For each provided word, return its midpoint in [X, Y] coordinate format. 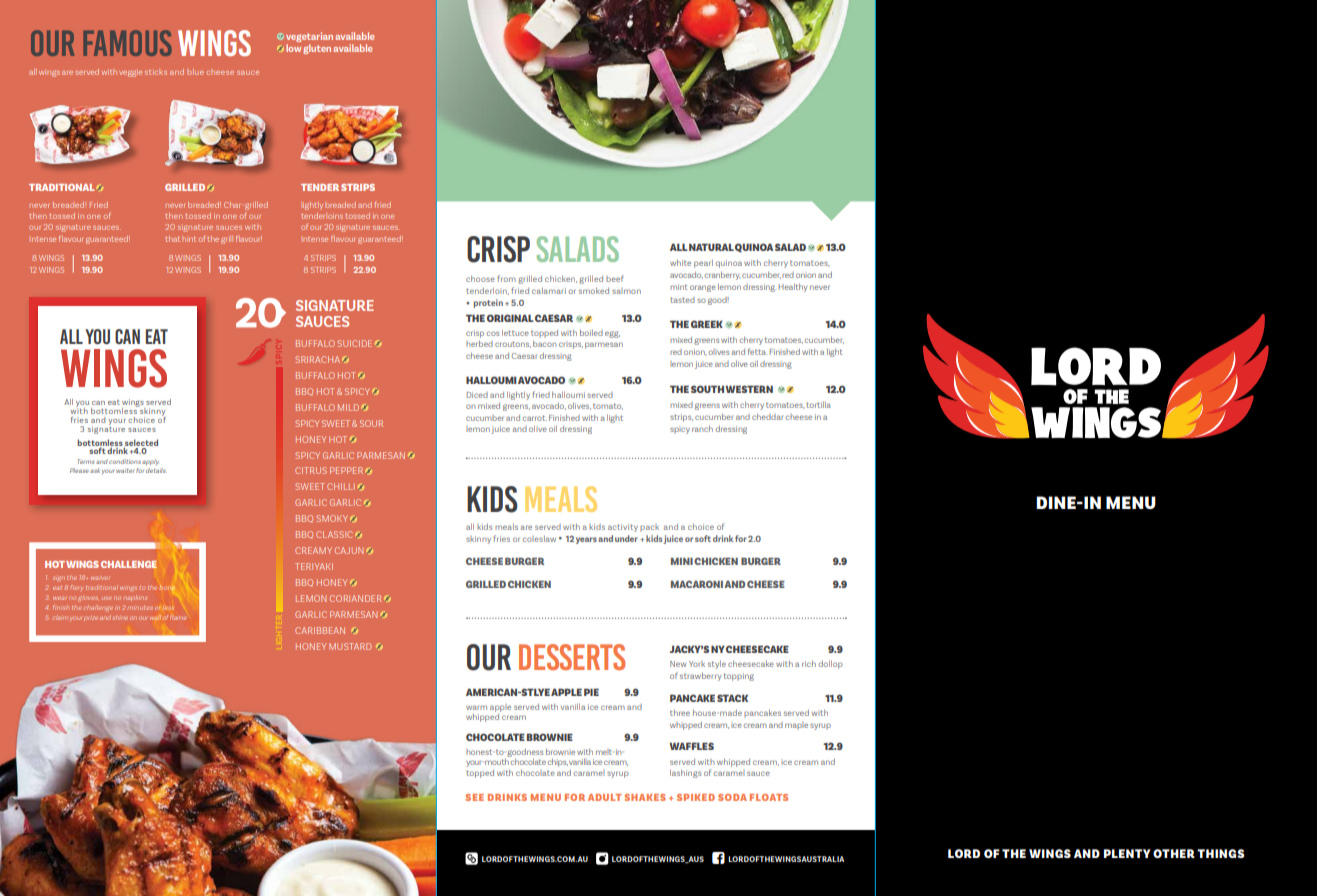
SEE [474, 797]
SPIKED [696, 797]
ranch [702, 428]
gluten [317, 49]
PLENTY [1127, 853]
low [293, 48]
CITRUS [311, 470]
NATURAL [711, 247]
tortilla [818, 404]
